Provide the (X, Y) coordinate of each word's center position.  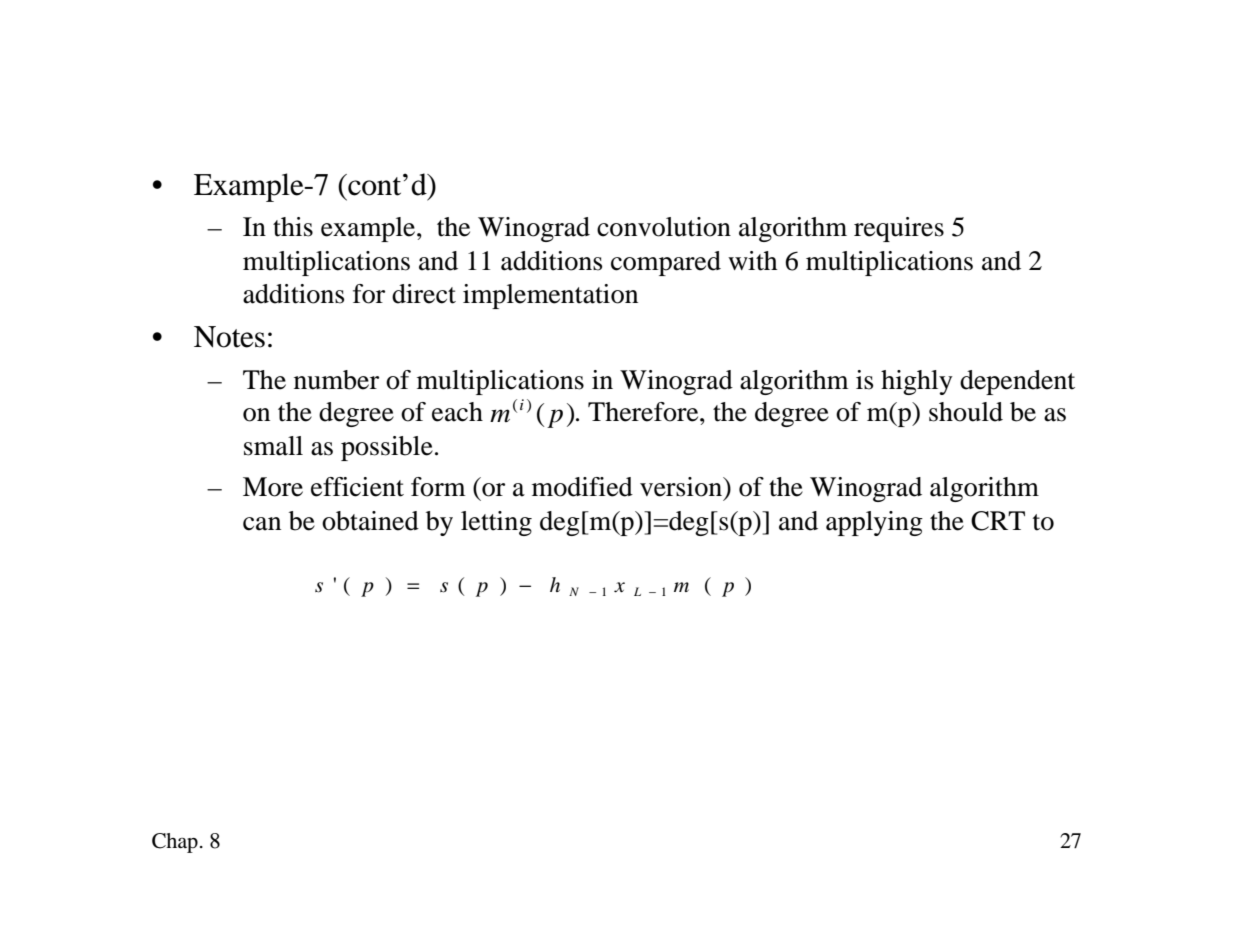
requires (899, 229)
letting (496, 523)
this (293, 227)
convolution (664, 227)
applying (874, 523)
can (262, 524)
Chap (175, 843)
